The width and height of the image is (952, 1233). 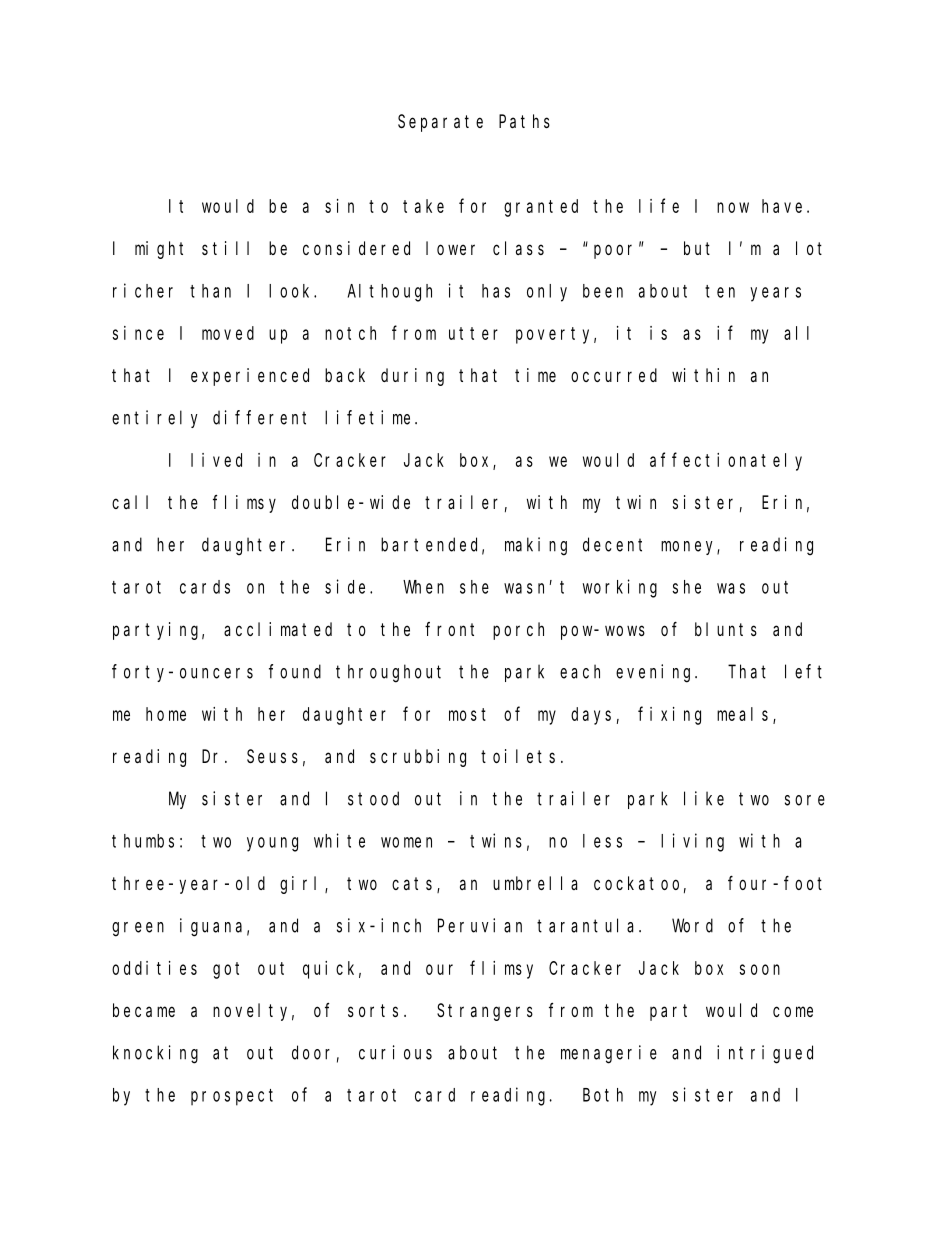 What do you see at coordinates (609, 1054) in the image?
I see `menagerie` at bounding box center [609, 1054].
